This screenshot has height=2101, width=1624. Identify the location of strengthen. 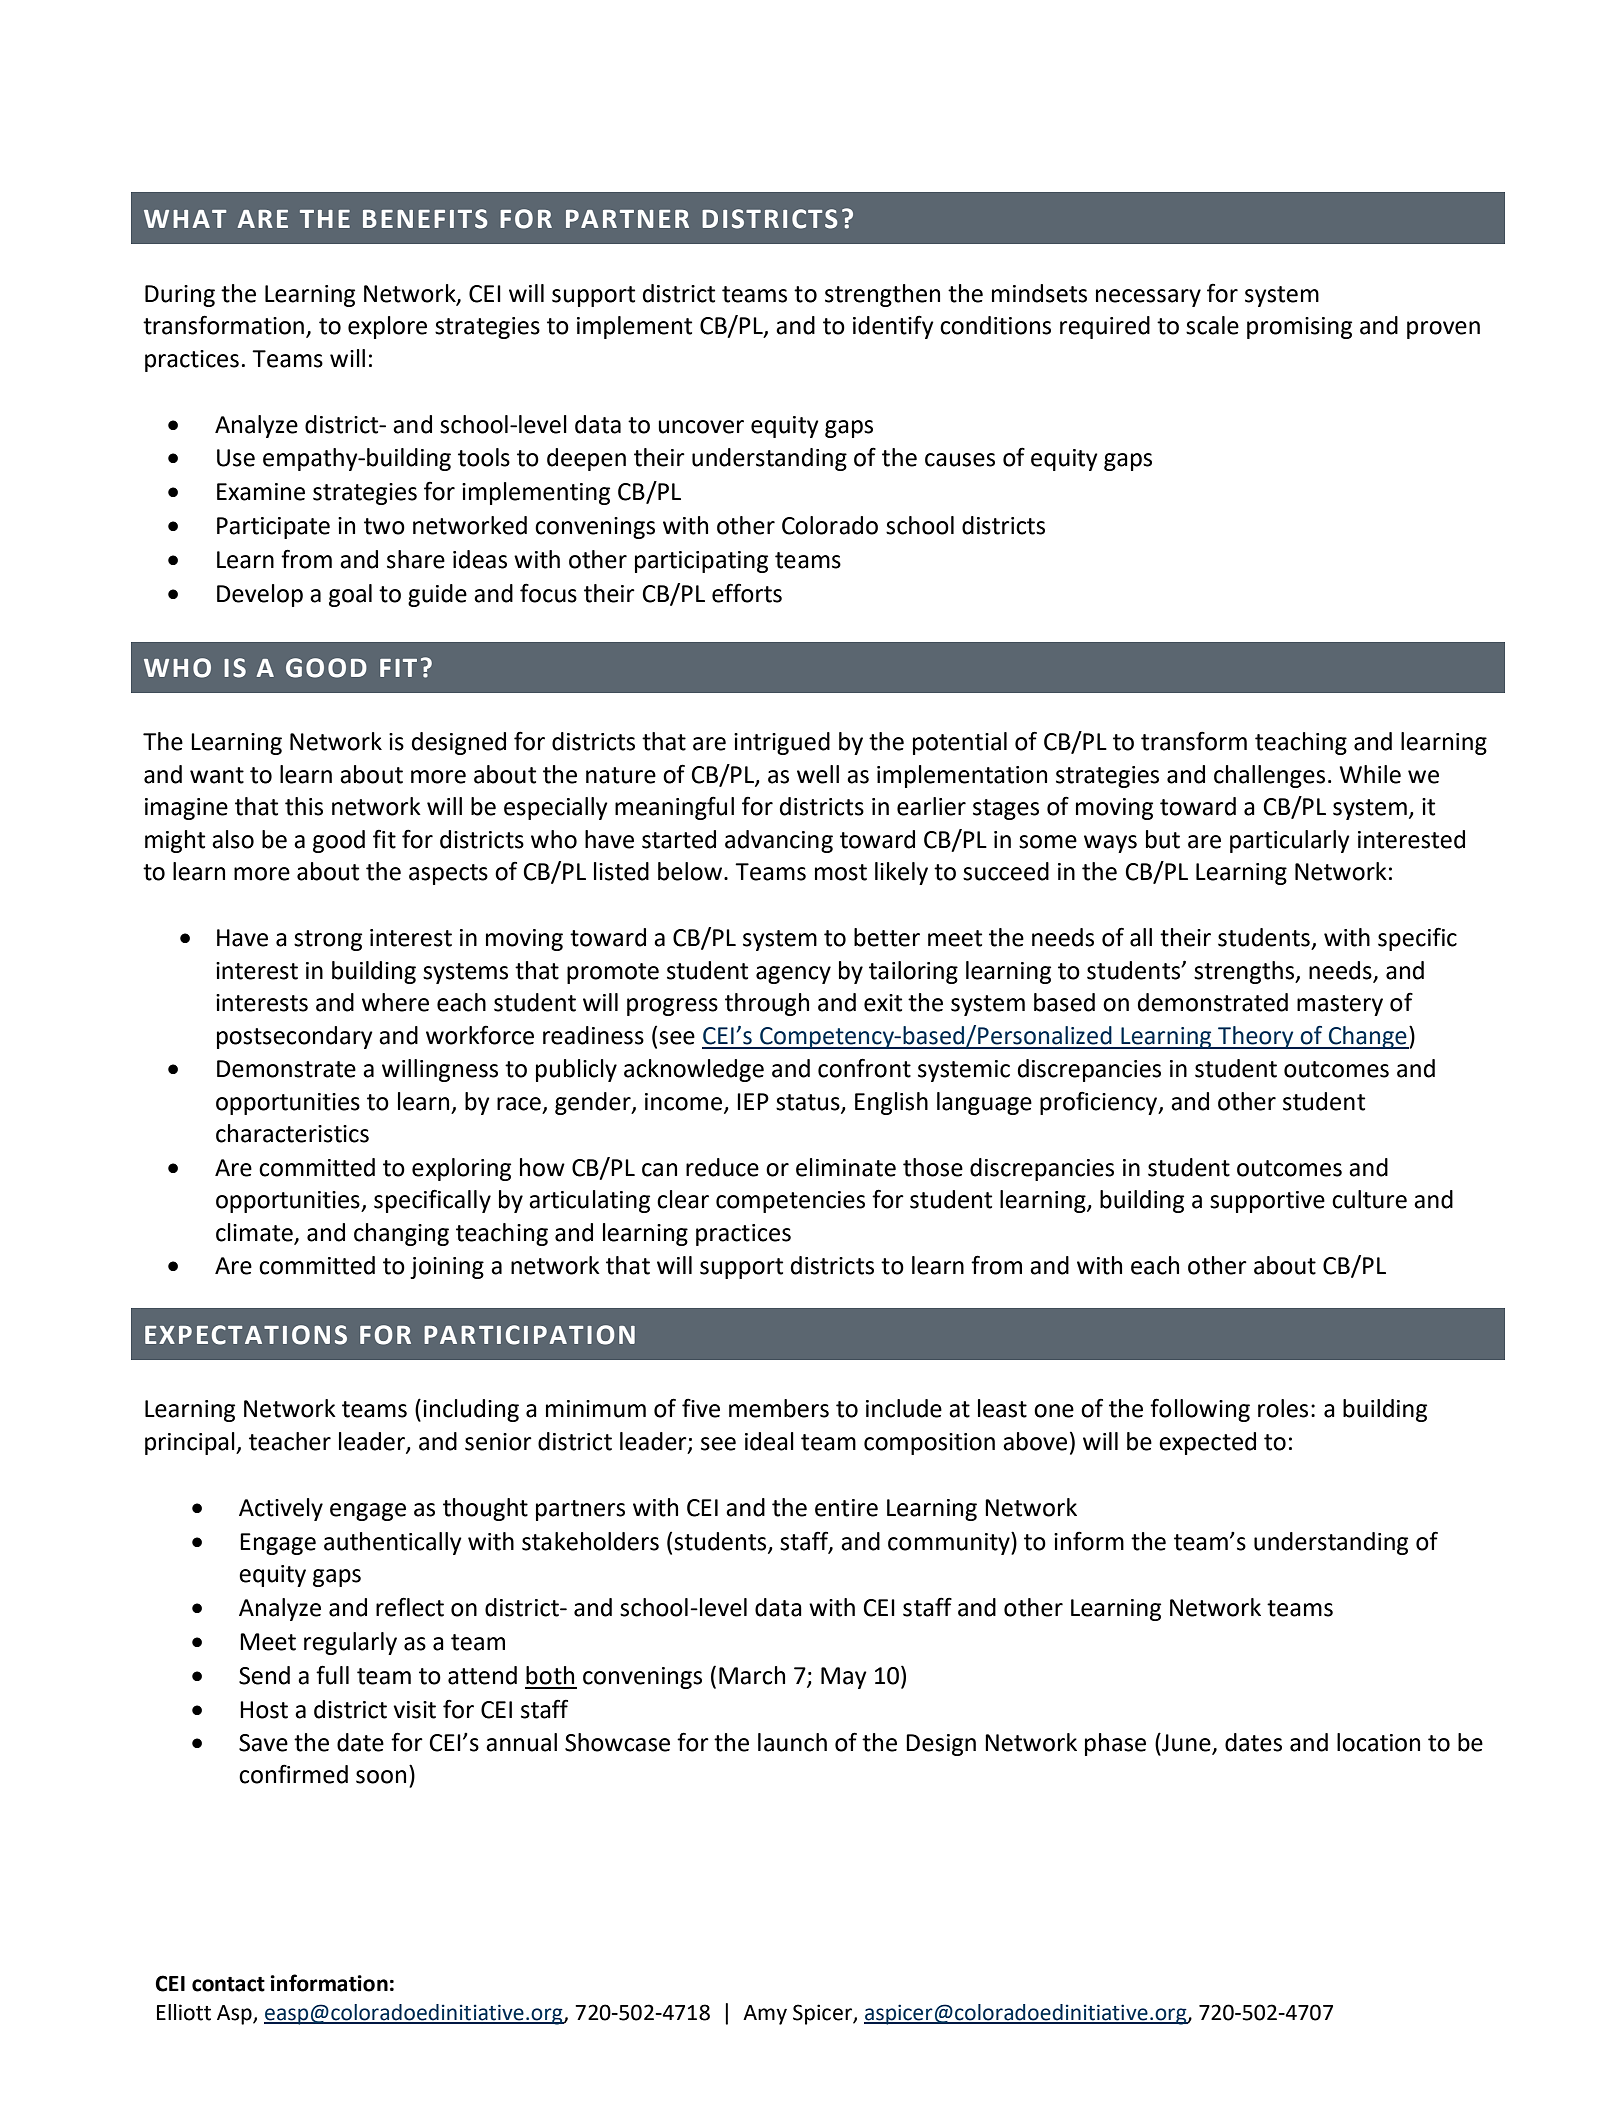
(882, 295).
